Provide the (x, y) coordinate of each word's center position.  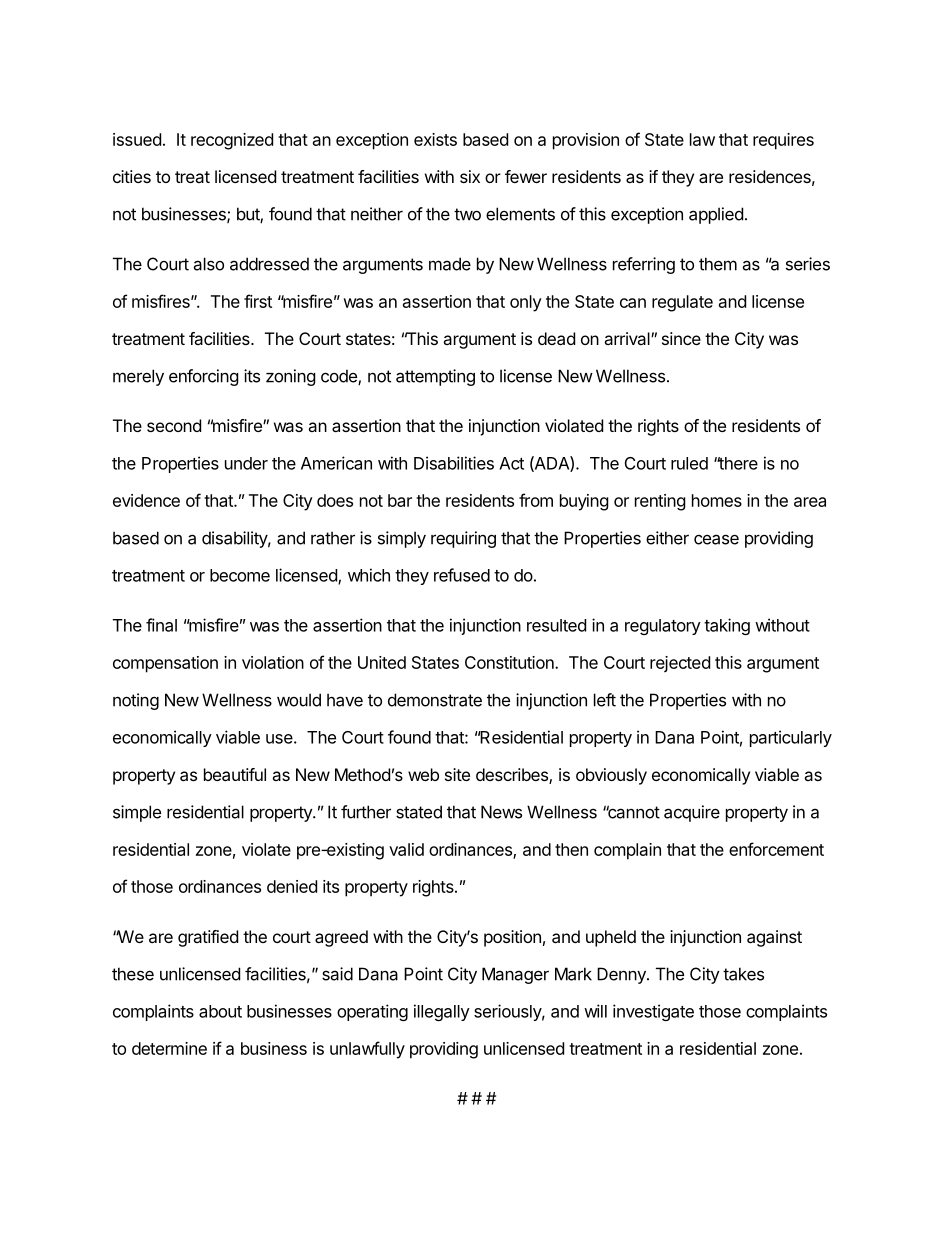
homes (717, 500)
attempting (435, 377)
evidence (146, 500)
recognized (232, 141)
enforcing (204, 377)
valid (406, 849)
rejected (680, 664)
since (681, 338)
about (220, 1011)
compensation (165, 664)
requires (783, 141)
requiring (463, 539)
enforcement (776, 849)
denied (292, 886)
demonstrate (435, 700)
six (470, 176)
